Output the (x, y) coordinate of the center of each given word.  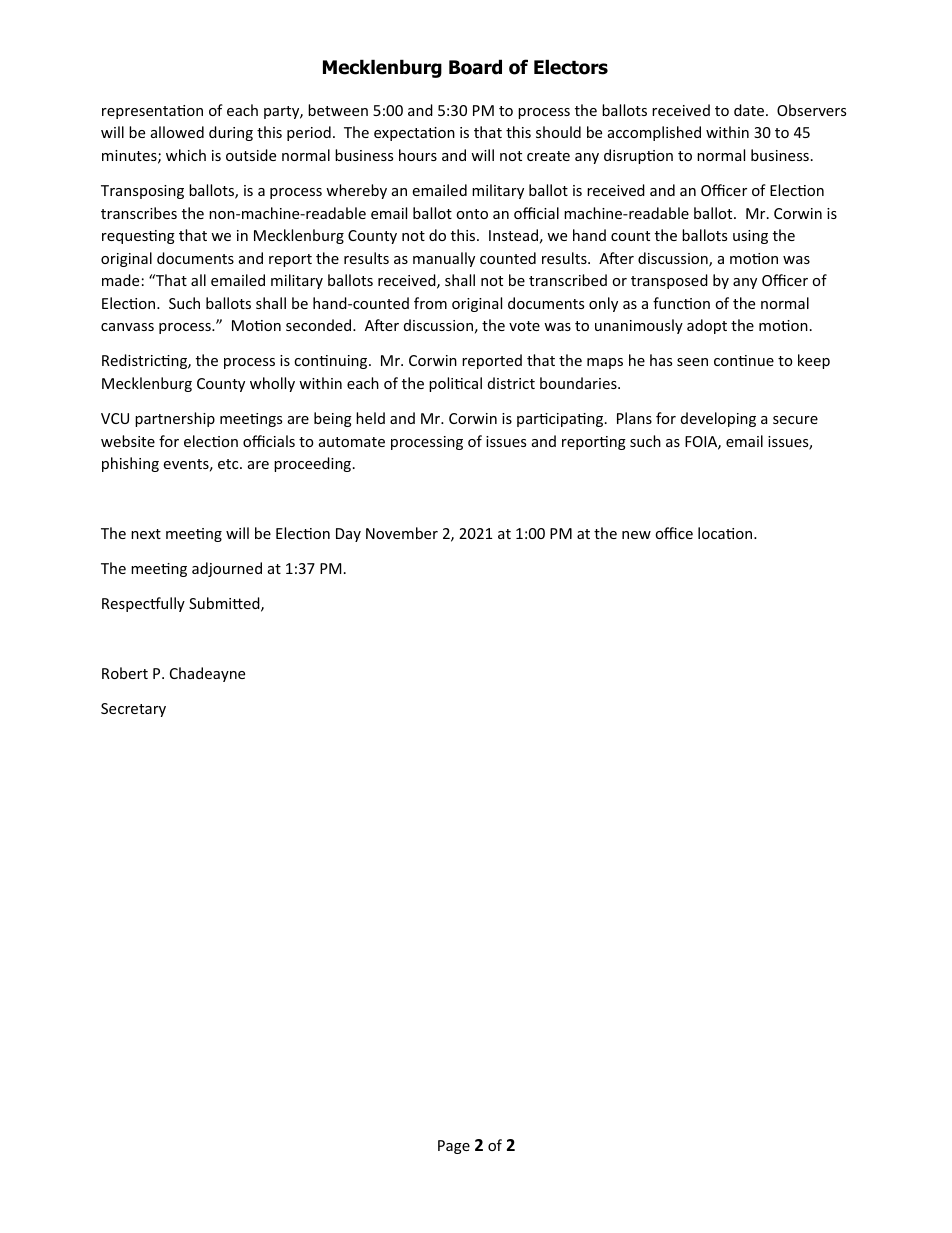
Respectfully (143, 604)
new (636, 535)
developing (718, 419)
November (402, 533)
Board (475, 67)
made (120, 280)
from (430, 303)
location (726, 533)
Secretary (133, 710)
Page (454, 1147)
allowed (177, 132)
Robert (125, 673)
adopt (707, 326)
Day (348, 535)
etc (229, 464)
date (749, 110)
